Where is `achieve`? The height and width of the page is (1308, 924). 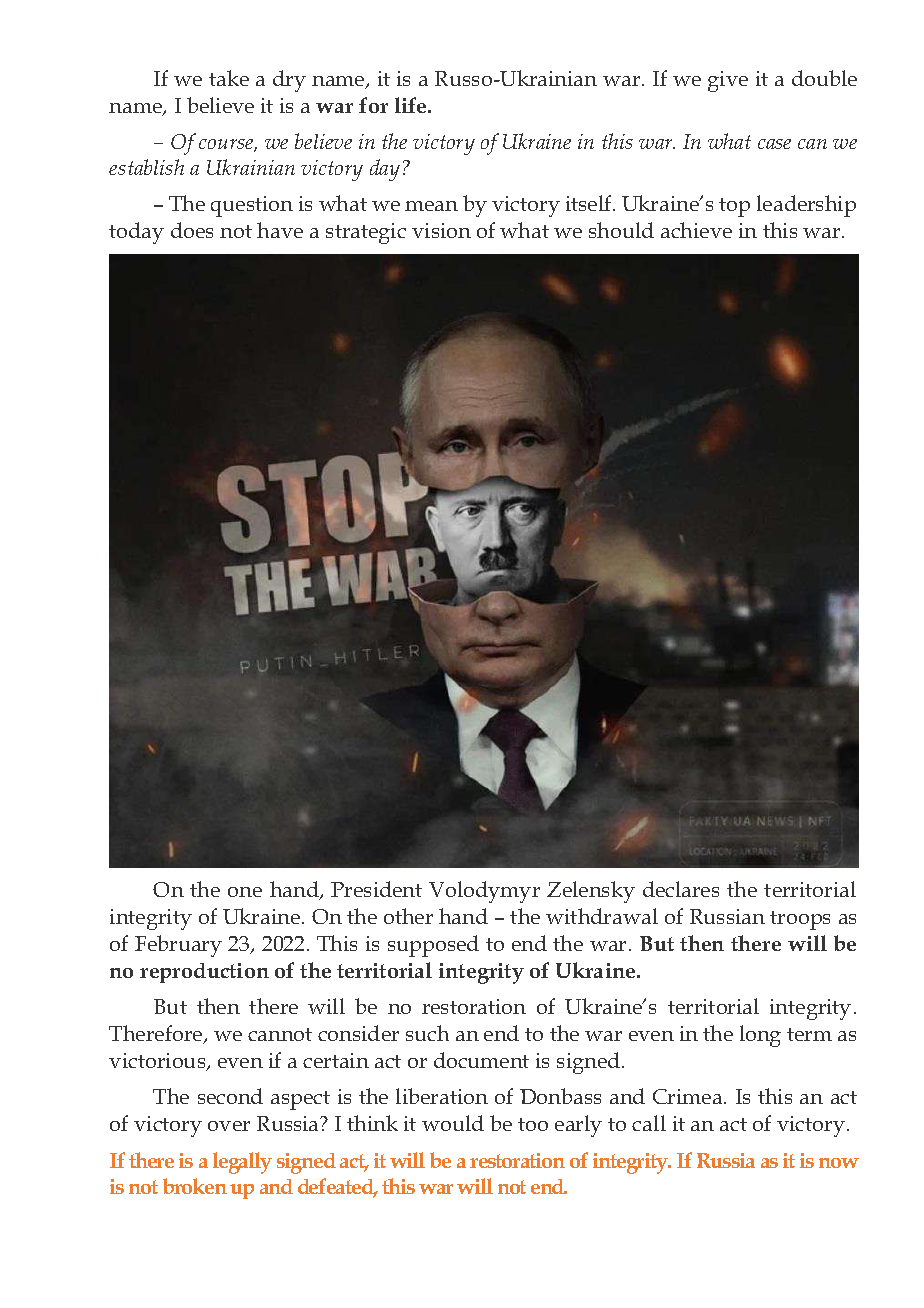 achieve is located at coordinates (696, 230).
